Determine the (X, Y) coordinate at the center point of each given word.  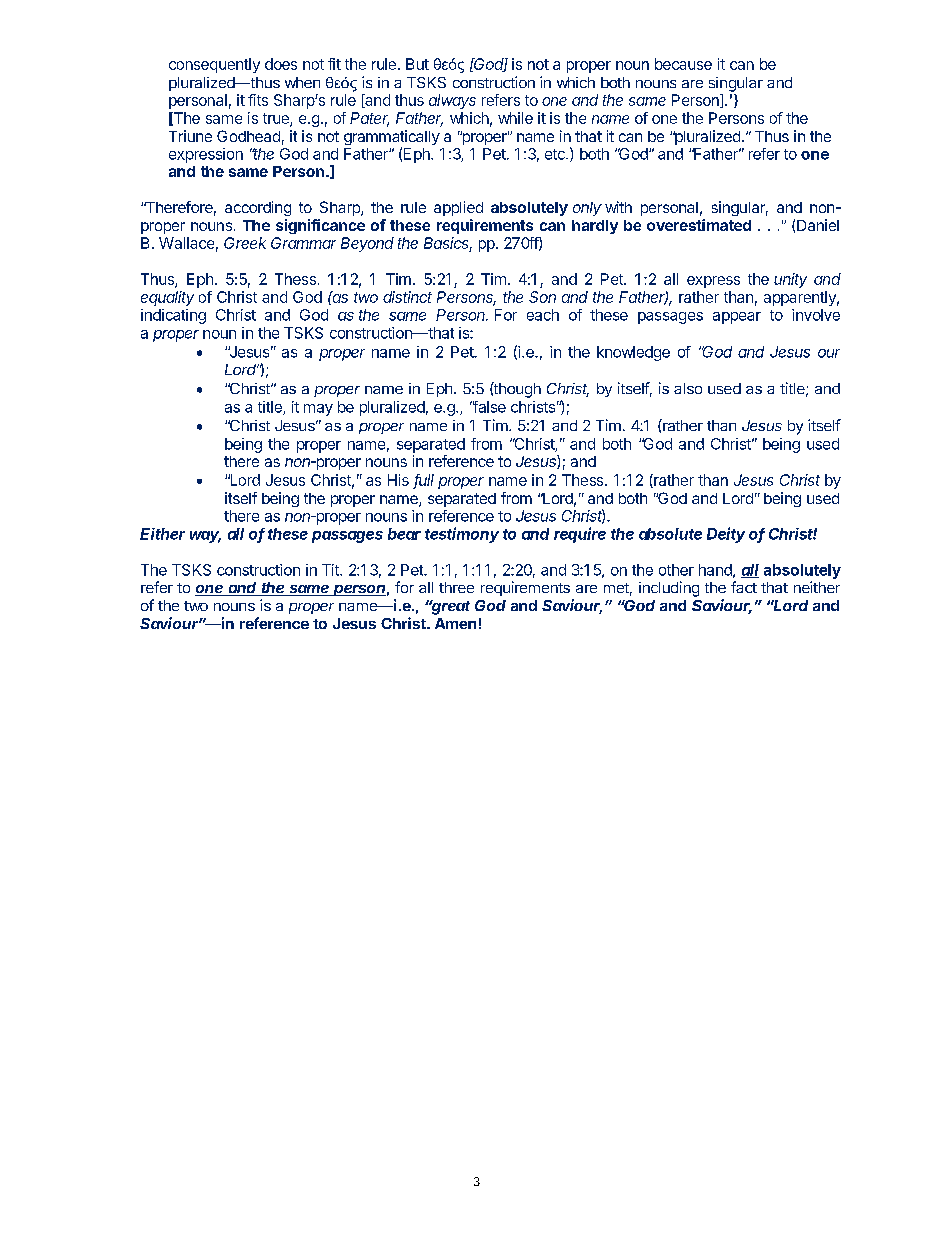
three (456, 587)
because (683, 64)
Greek (245, 243)
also (688, 388)
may (318, 410)
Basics (448, 244)
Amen (455, 623)
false (488, 407)
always (452, 101)
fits (258, 100)
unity (790, 280)
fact (744, 587)
